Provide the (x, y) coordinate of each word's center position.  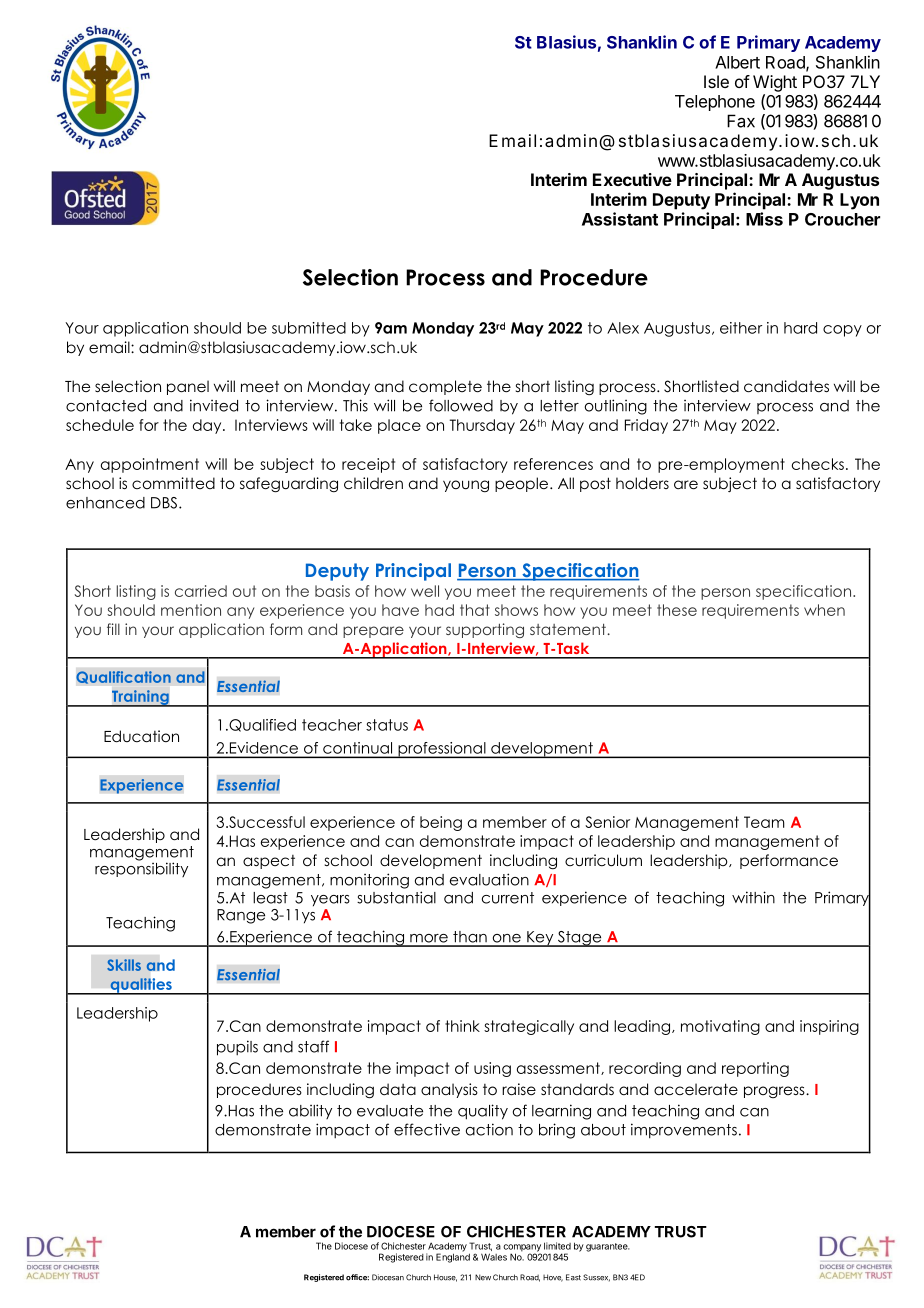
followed (461, 405)
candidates (786, 386)
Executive (632, 179)
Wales (494, 1257)
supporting (485, 630)
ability (310, 1111)
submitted (309, 328)
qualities (141, 986)
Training (140, 698)
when (824, 610)
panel (188, 387)
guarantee (608, 1247)
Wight (775, 83)
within (753, 897)
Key (540, 939)
